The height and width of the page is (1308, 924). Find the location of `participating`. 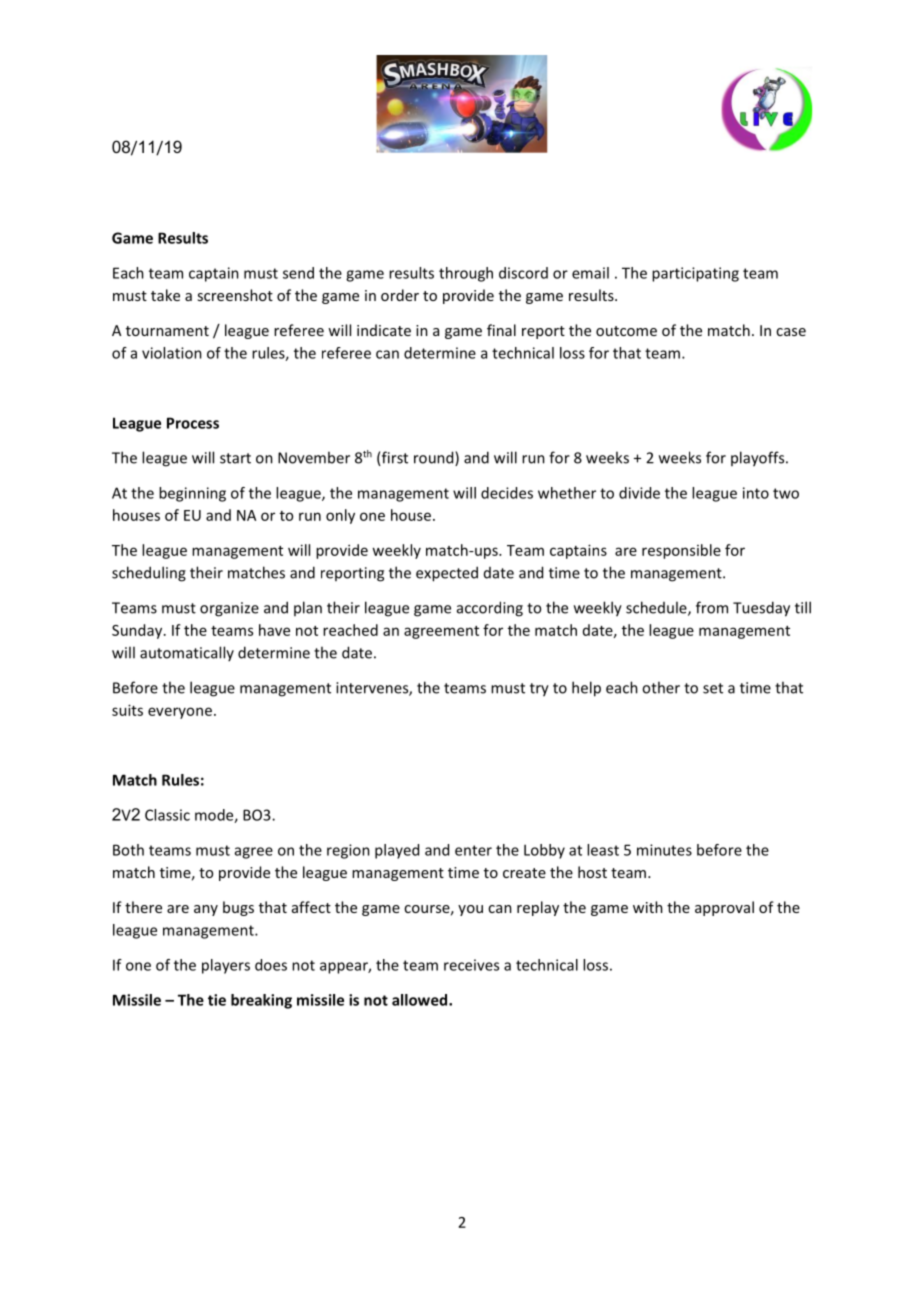

participating is located at coordinates (695, 274).
